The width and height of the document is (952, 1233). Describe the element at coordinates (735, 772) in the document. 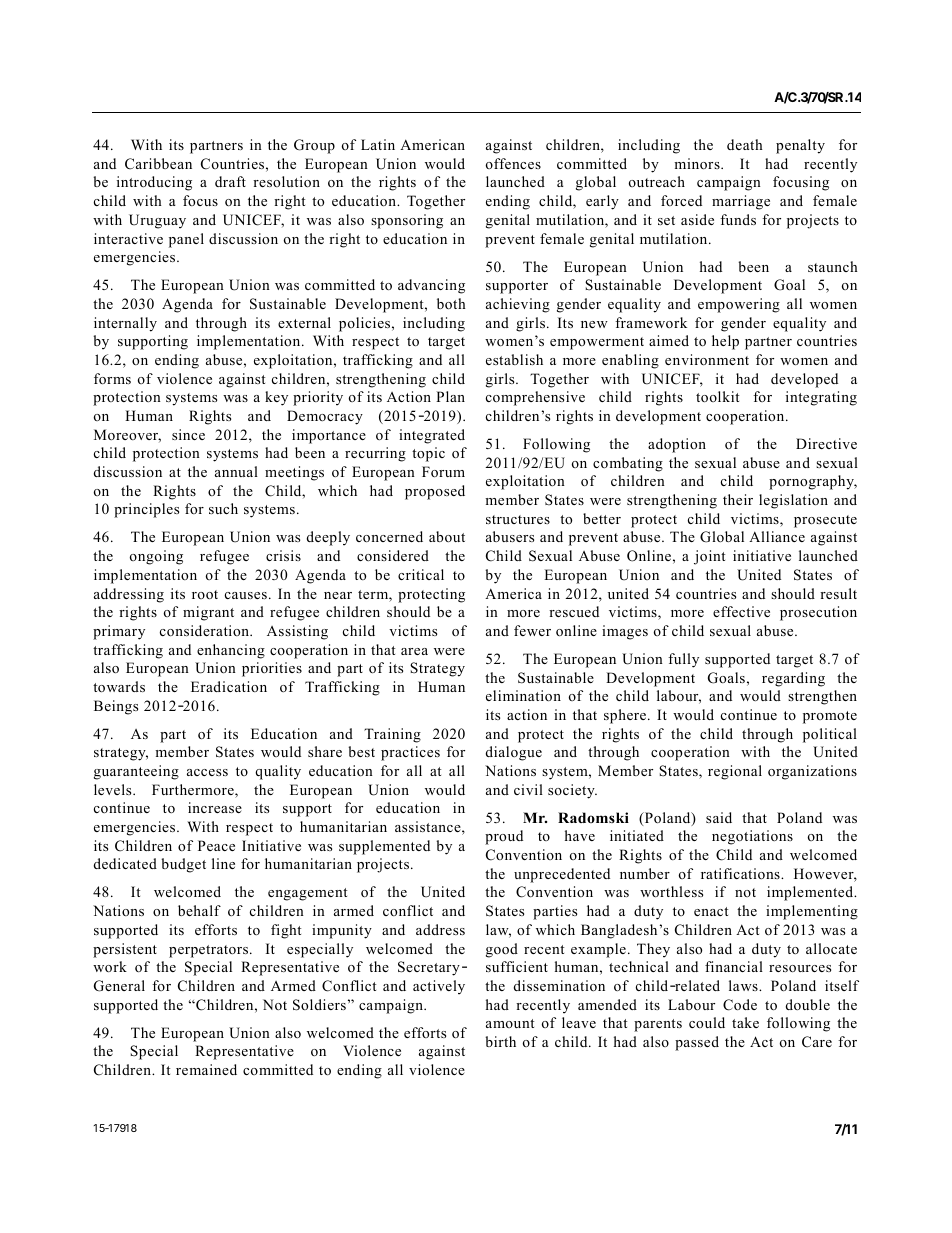

I see `regional` at that location.
